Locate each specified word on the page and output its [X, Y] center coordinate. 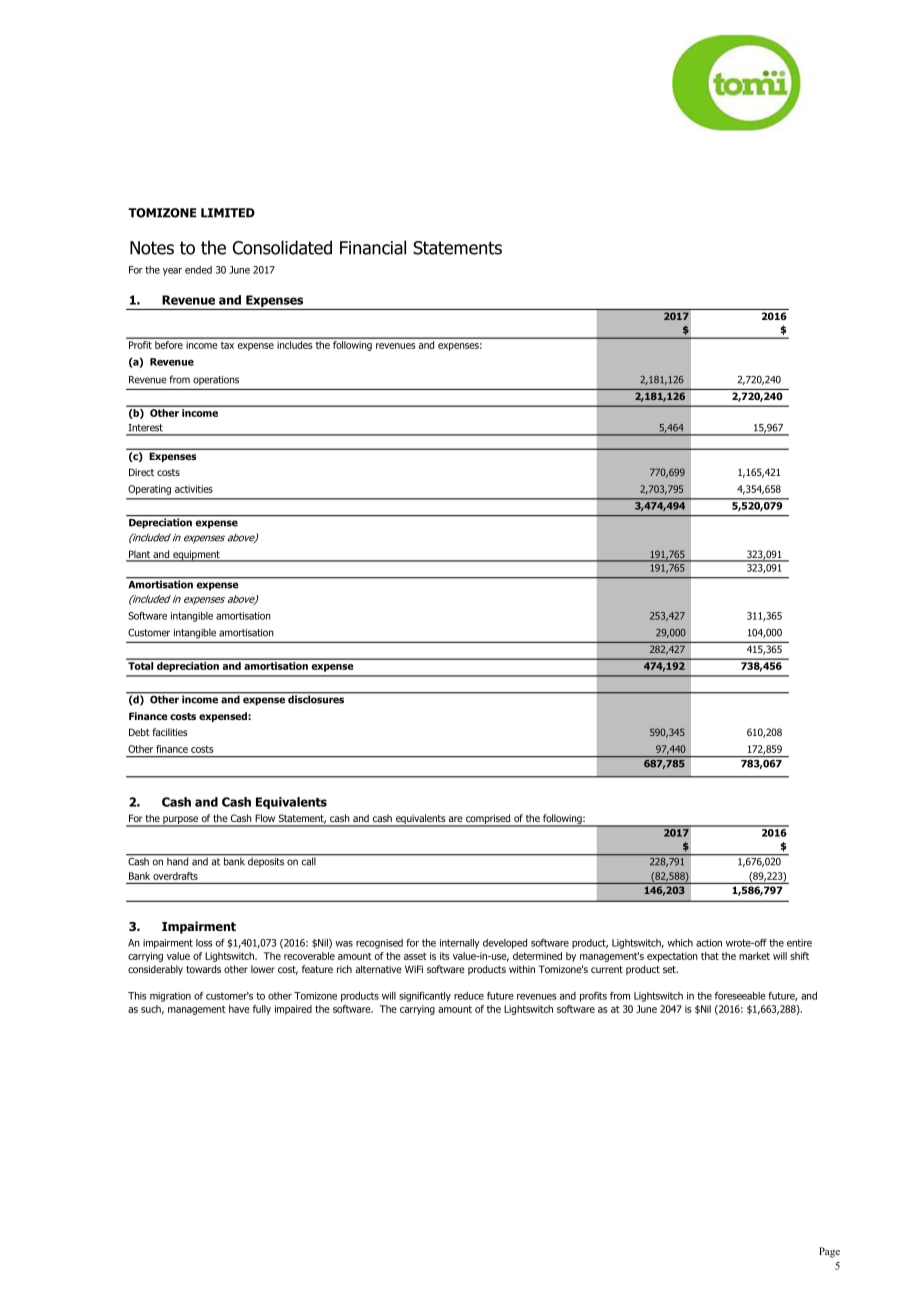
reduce [469, 996]
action [709, 943]
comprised [488, 820]
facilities [170, 732]
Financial [373, 247]
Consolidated [282, 247]
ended [198, 270]
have [239, 1009]
